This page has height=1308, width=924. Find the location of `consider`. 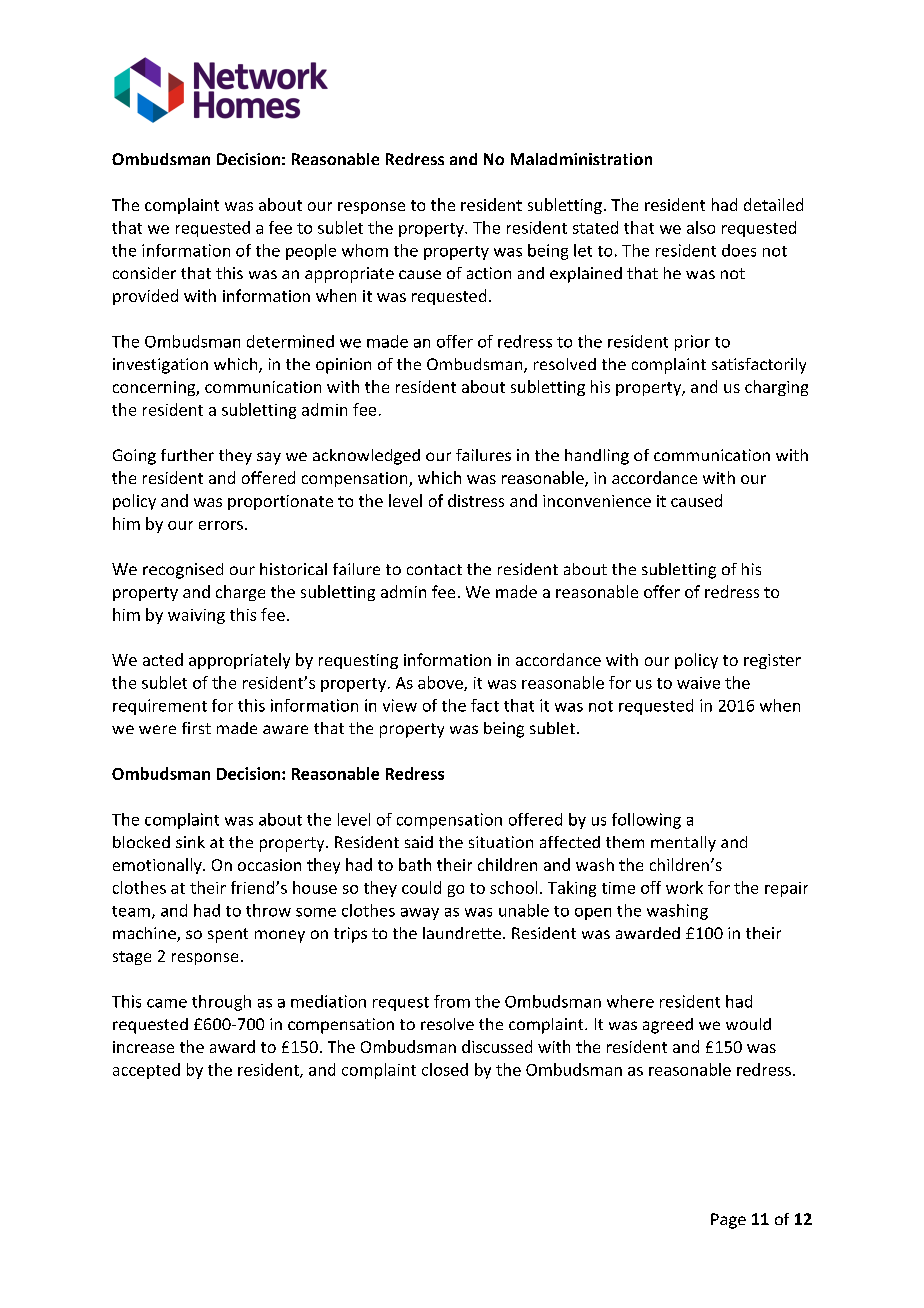

consider is located at coordinates (144, 273).
